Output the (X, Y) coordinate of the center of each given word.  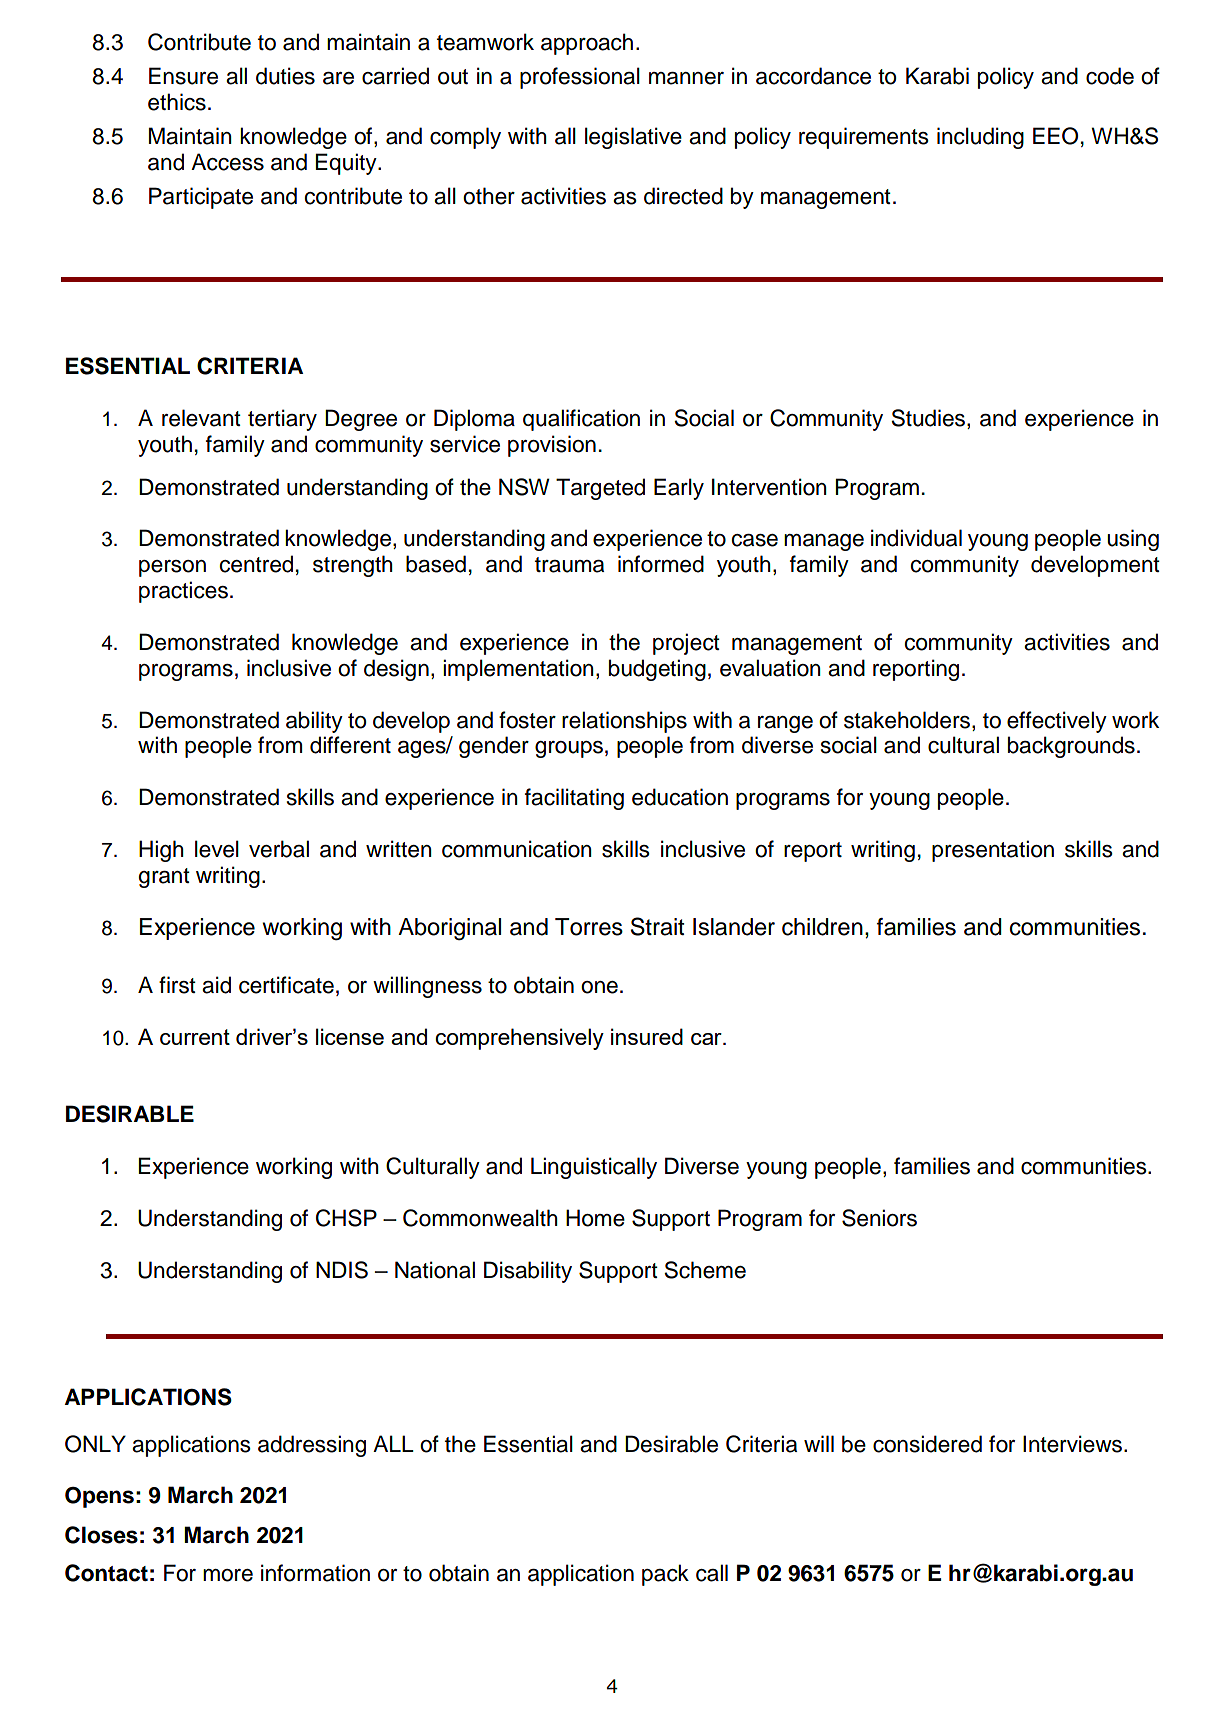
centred (256, 564)
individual (916, 538)
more (228, 1575)
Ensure (183, 76)
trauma (569, 565)
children (822, 927)
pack (665, 1575)
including (980, 138)
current (195, 1037)
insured (647, 1036)
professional (580, 78)
